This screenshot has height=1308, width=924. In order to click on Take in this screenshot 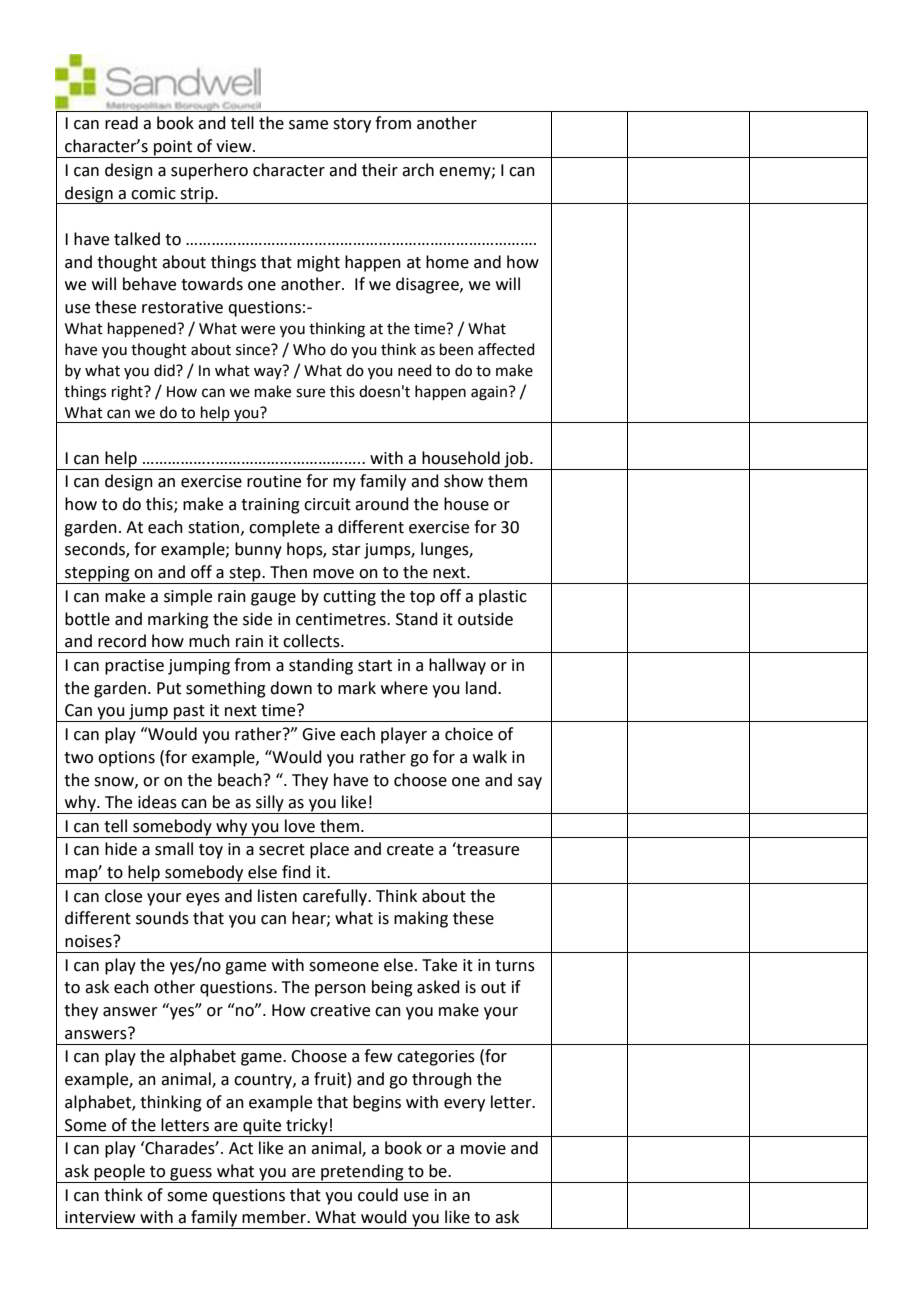, I will do `click(439, 965)`.
